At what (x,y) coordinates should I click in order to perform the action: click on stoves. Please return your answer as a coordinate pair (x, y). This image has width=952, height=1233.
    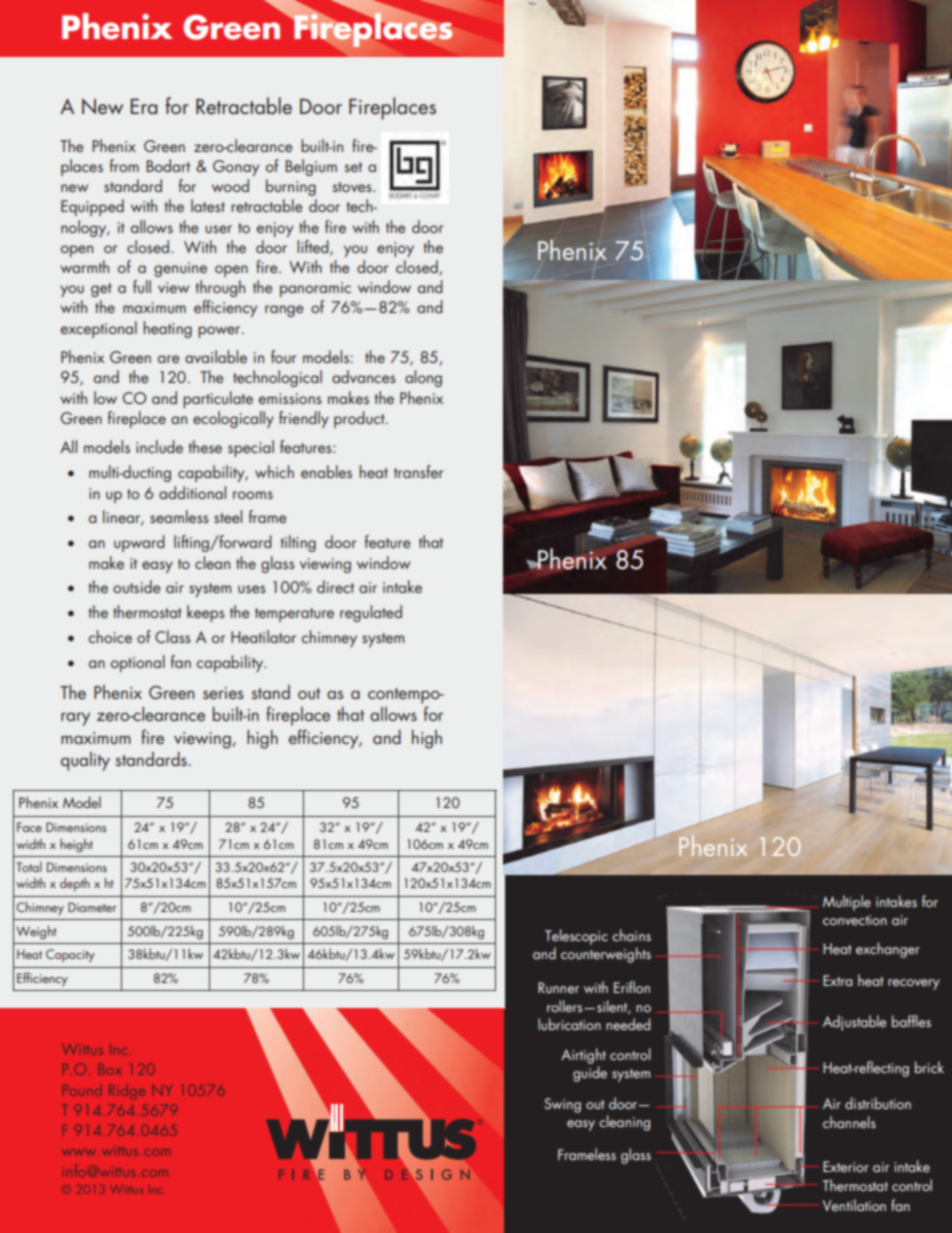
    Looking at the image, I should click on (353, 187).
